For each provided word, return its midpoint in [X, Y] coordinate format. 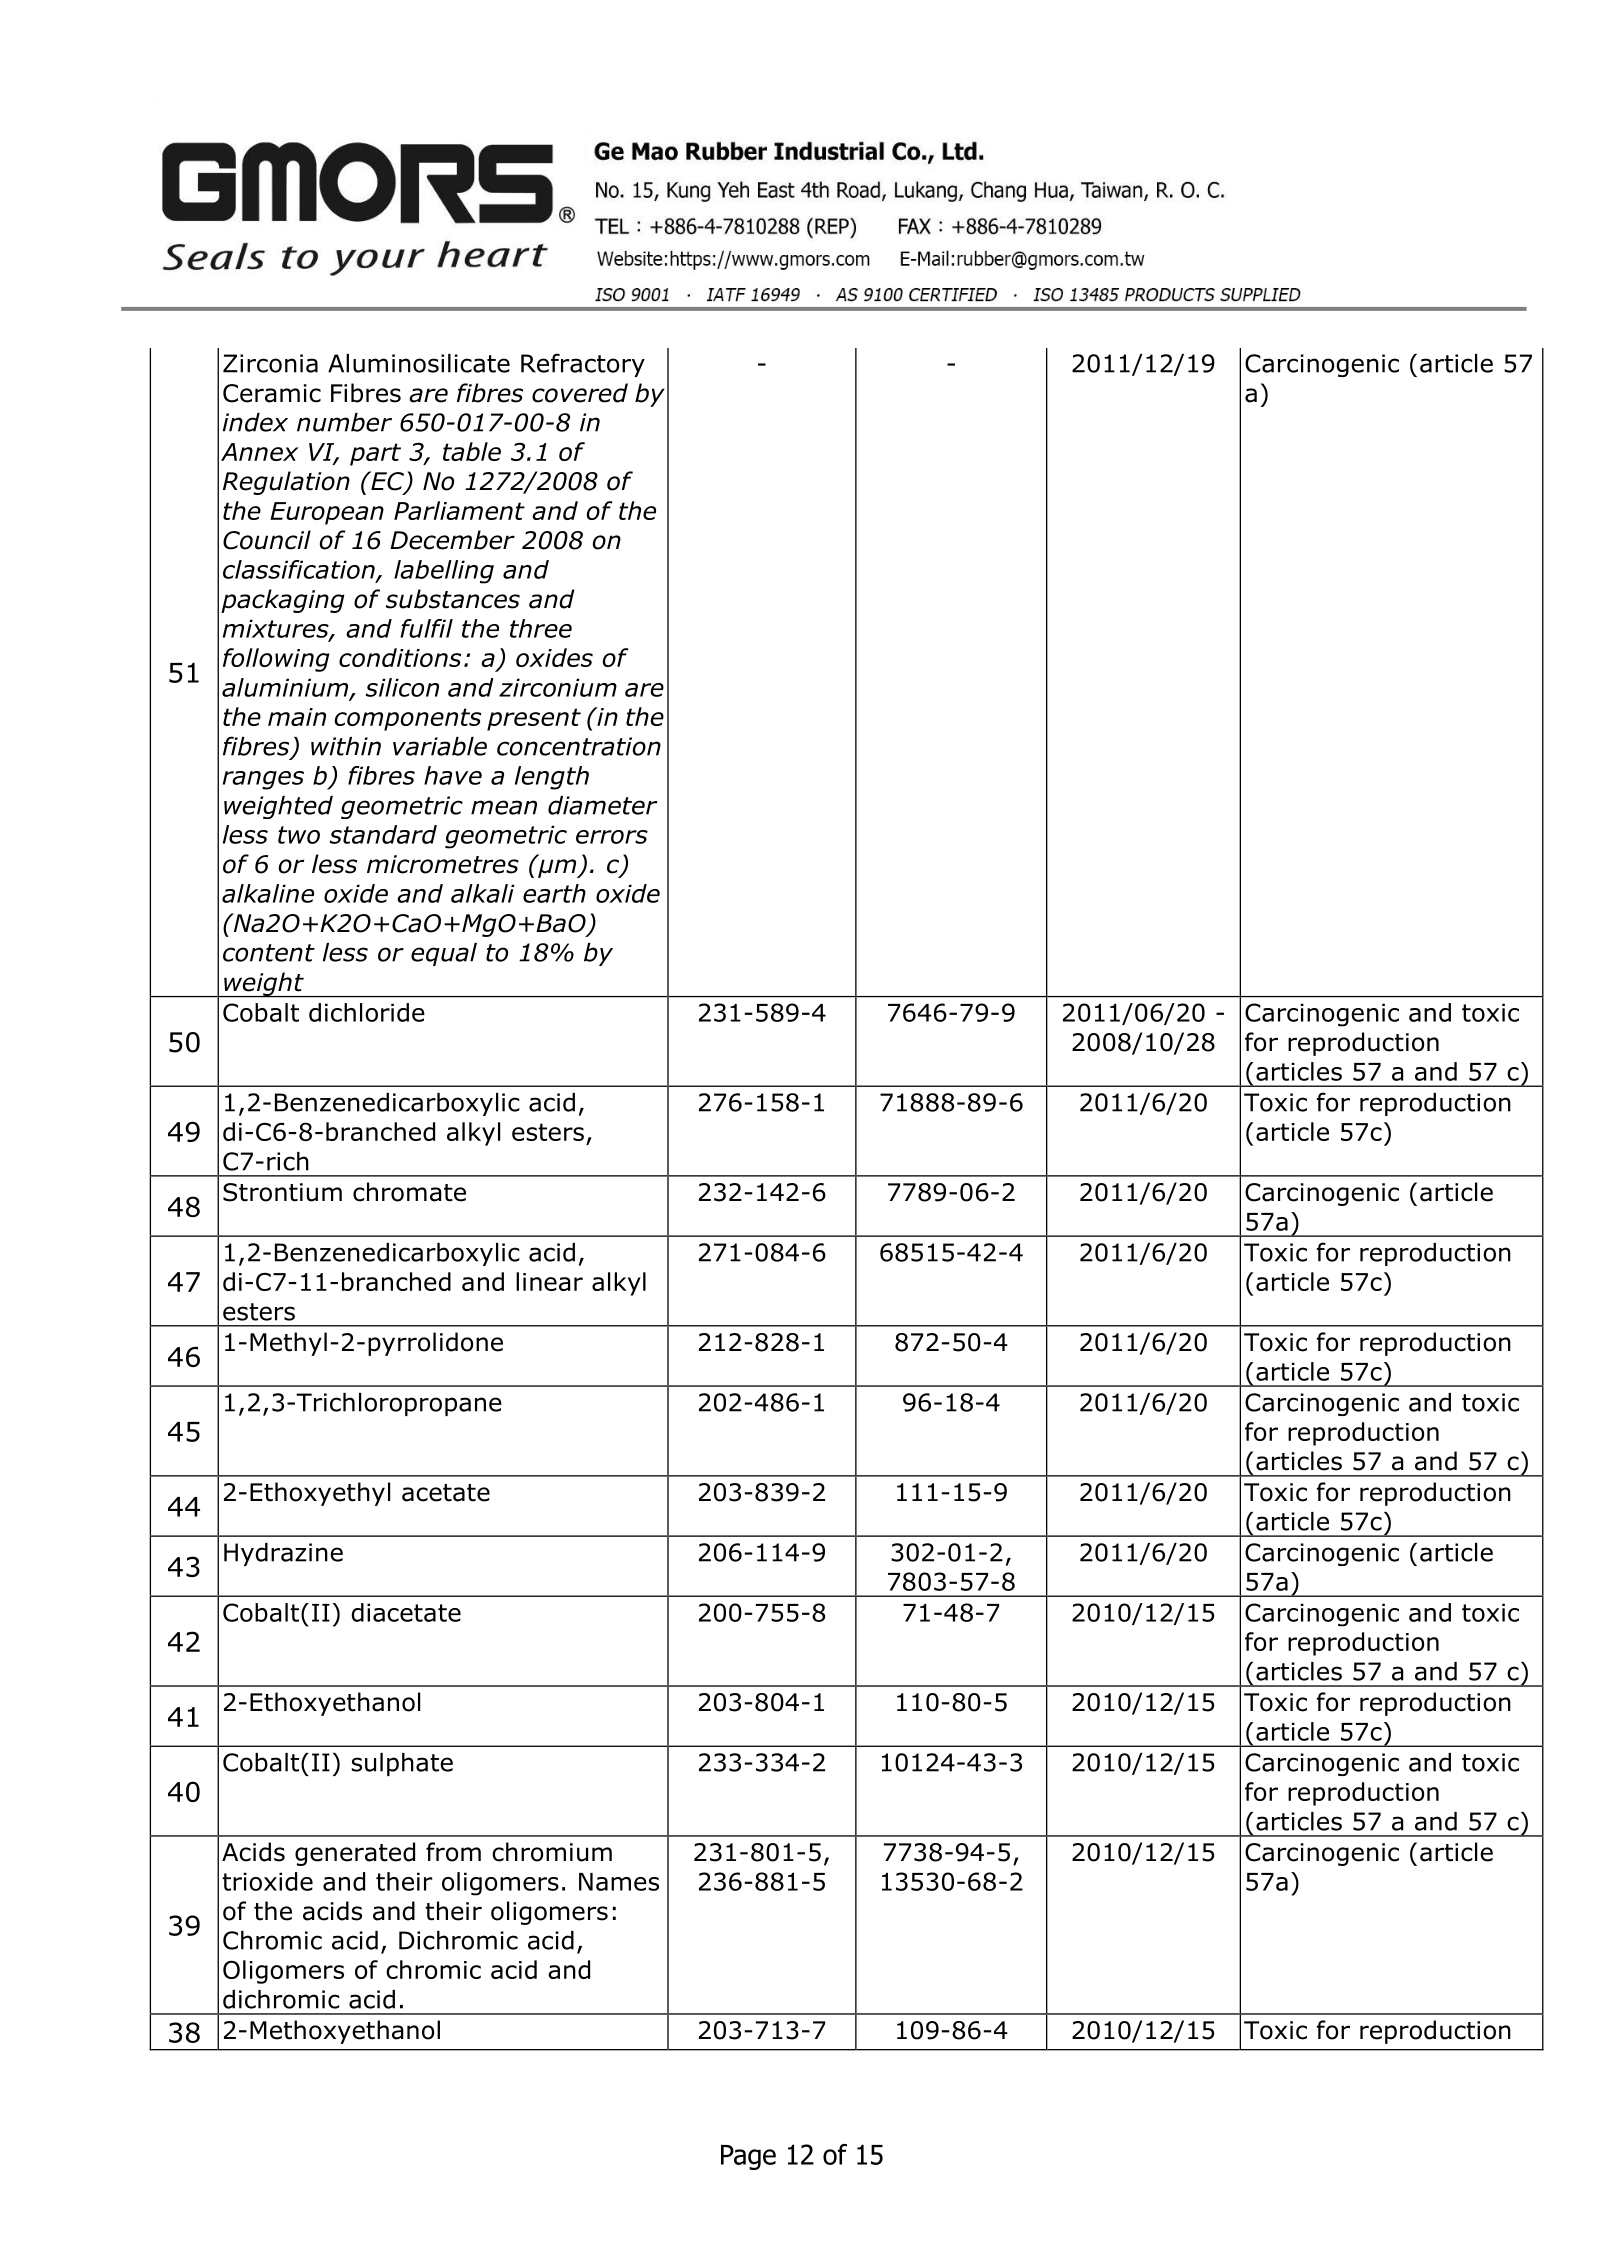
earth [554, 893]
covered [580, 393]
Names [619, 1882]
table [472, 451]
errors [612, 837]
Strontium [282, 1192]
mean [504, 807]
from [453, 1852]
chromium [552, 1852]
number [344, 422]
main [297, 717]
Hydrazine [283, 1554]
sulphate [402, 1764]
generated [355, 1854]
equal [444, 954]
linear [549, 1281]
